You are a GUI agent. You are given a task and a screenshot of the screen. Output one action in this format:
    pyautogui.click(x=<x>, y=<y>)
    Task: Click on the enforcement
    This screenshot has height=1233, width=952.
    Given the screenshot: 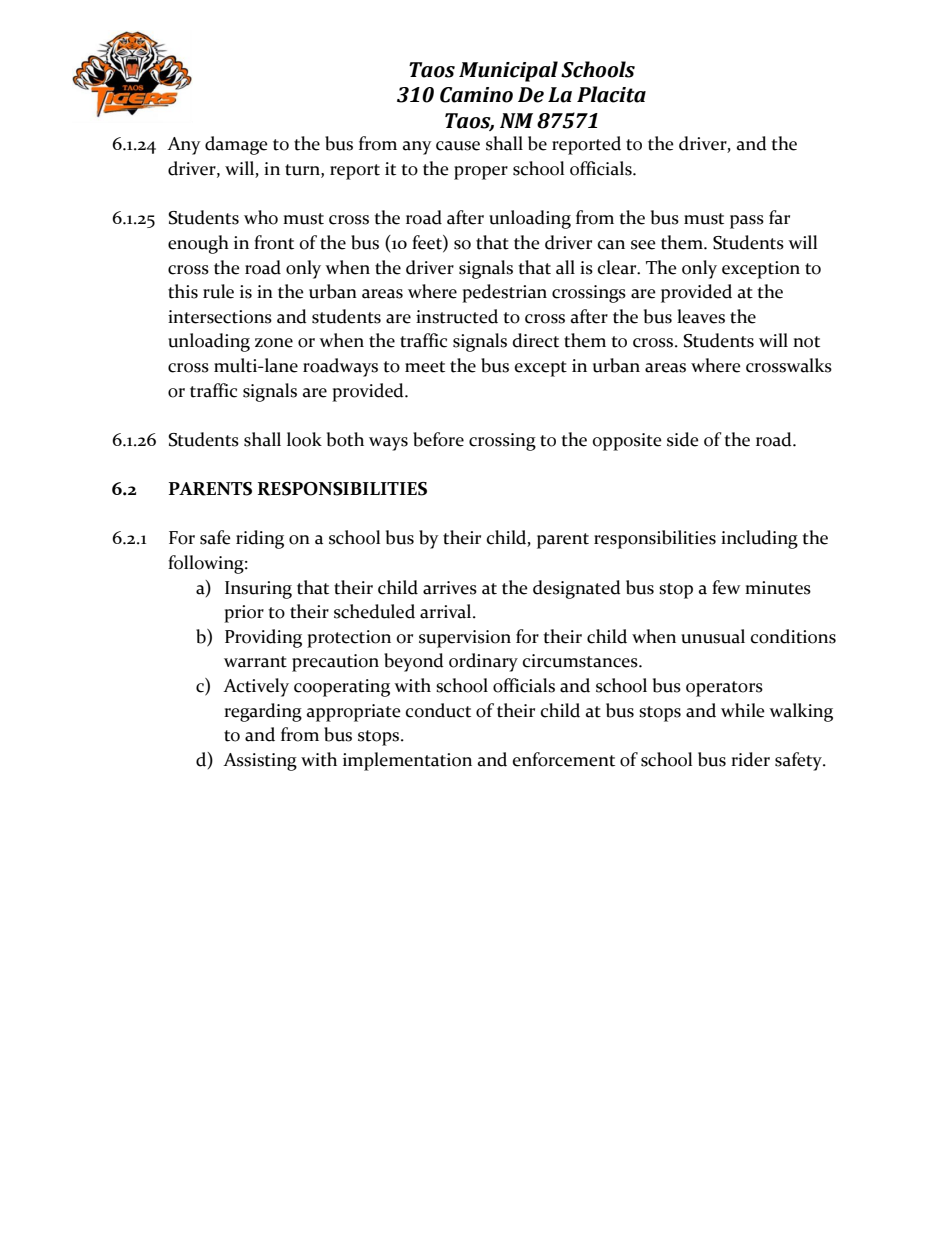 What is the action you would take?
    pyautogui.click(x=564, y=759)
